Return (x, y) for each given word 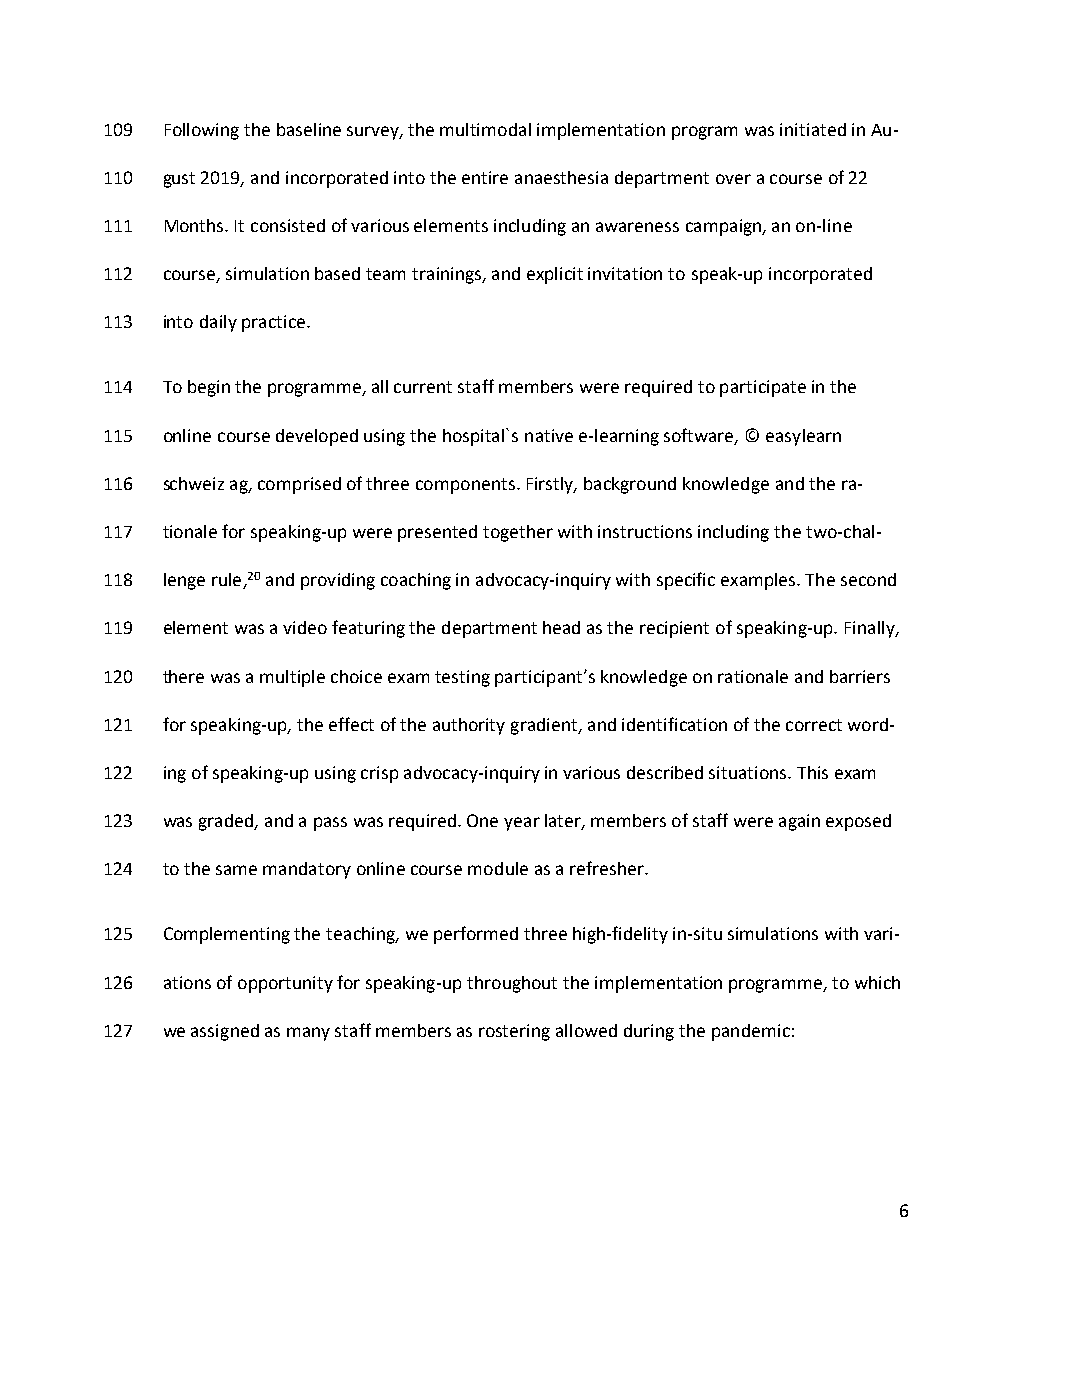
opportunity (285, 984)
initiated (813, 129)
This (812, 772)
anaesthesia (561, 177)
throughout (512, 984)
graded (227, 822)
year (522, 824)
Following (202, 131)
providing (338, 581)
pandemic (751, 1032)
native (549, 435)
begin (209, 388)
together (518, 533)
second (868, 579)
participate (763, 388)
